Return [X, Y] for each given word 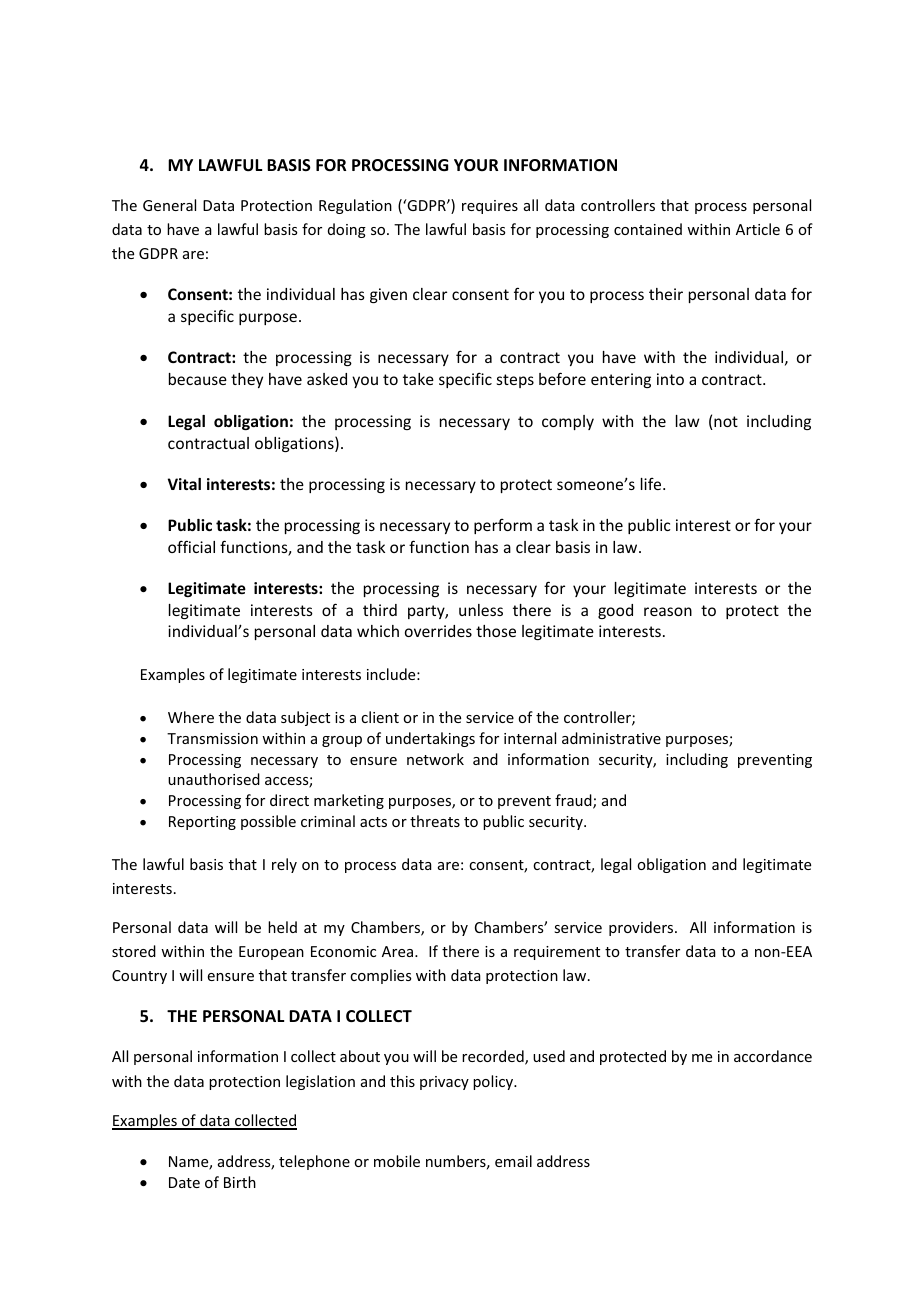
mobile [397, 1161]
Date [184, 1182]
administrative [611, 738]
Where [191, 717]
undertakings [430, 739]
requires [490, 207]
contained [648, 229]
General [169, 205]
